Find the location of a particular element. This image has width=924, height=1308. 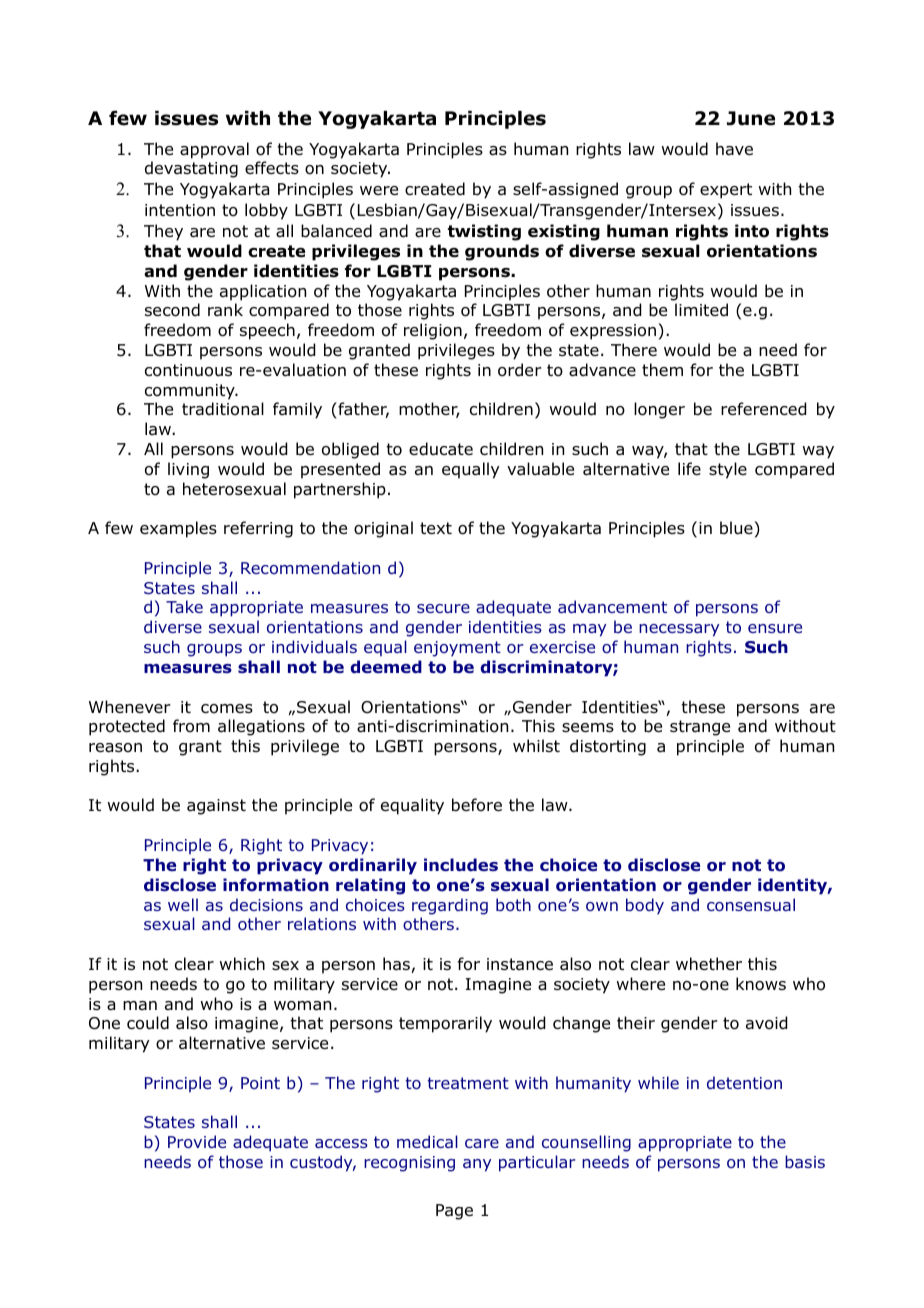

enjoyment is located at coordinates (457, 649).
